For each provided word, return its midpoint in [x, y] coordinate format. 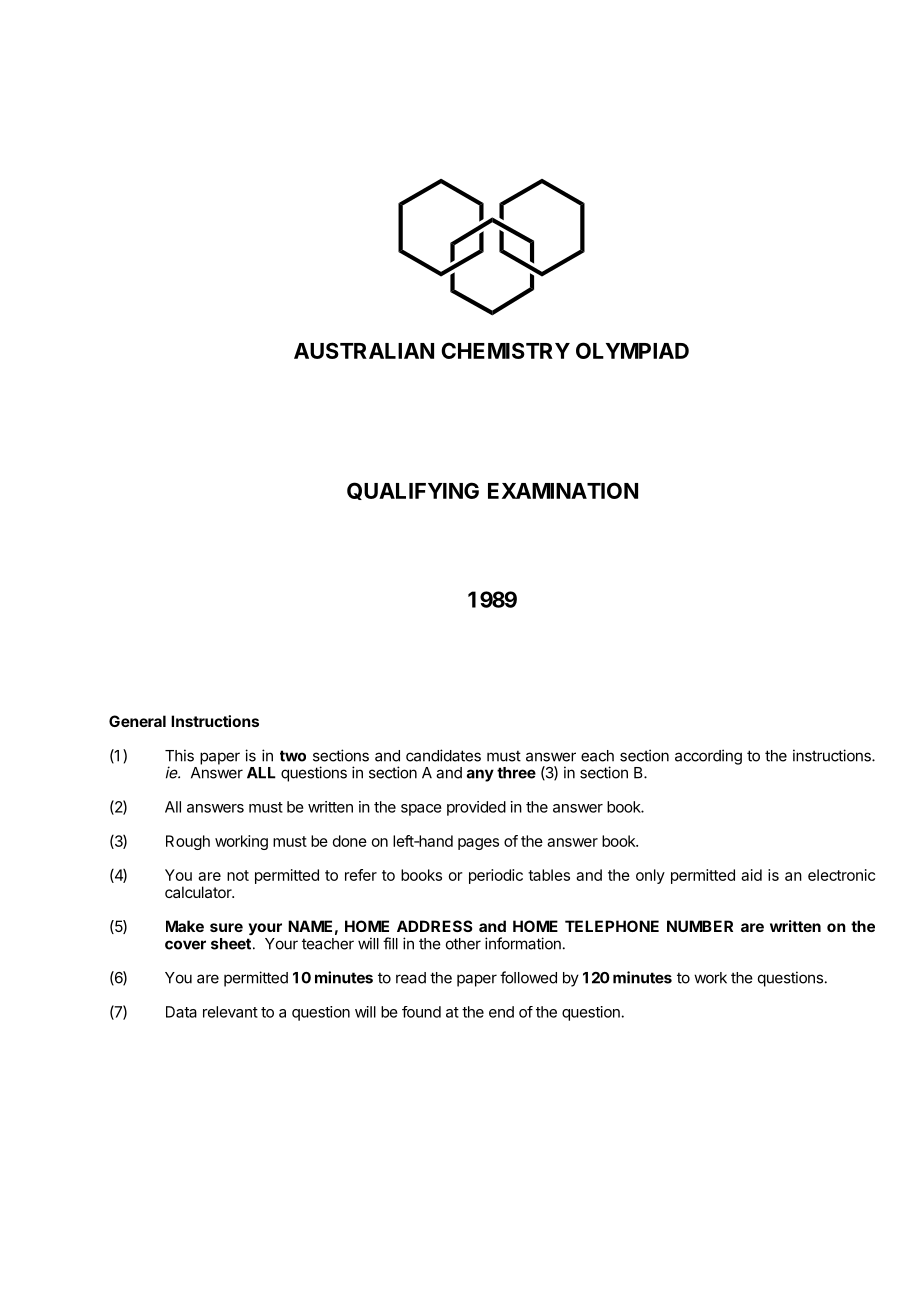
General [137, 721]
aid [751, 875]
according [708, 757]
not [238, 875]
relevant [230, 1012]
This [179, 755]
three [516, 773]
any [480, 775]
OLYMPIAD [632, 350]
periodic [496, 876]
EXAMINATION [563, 490]
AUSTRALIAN [364, 350]
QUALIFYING [413, 491]
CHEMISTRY [505, 350]
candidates [443, 755]
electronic [841, 875]
